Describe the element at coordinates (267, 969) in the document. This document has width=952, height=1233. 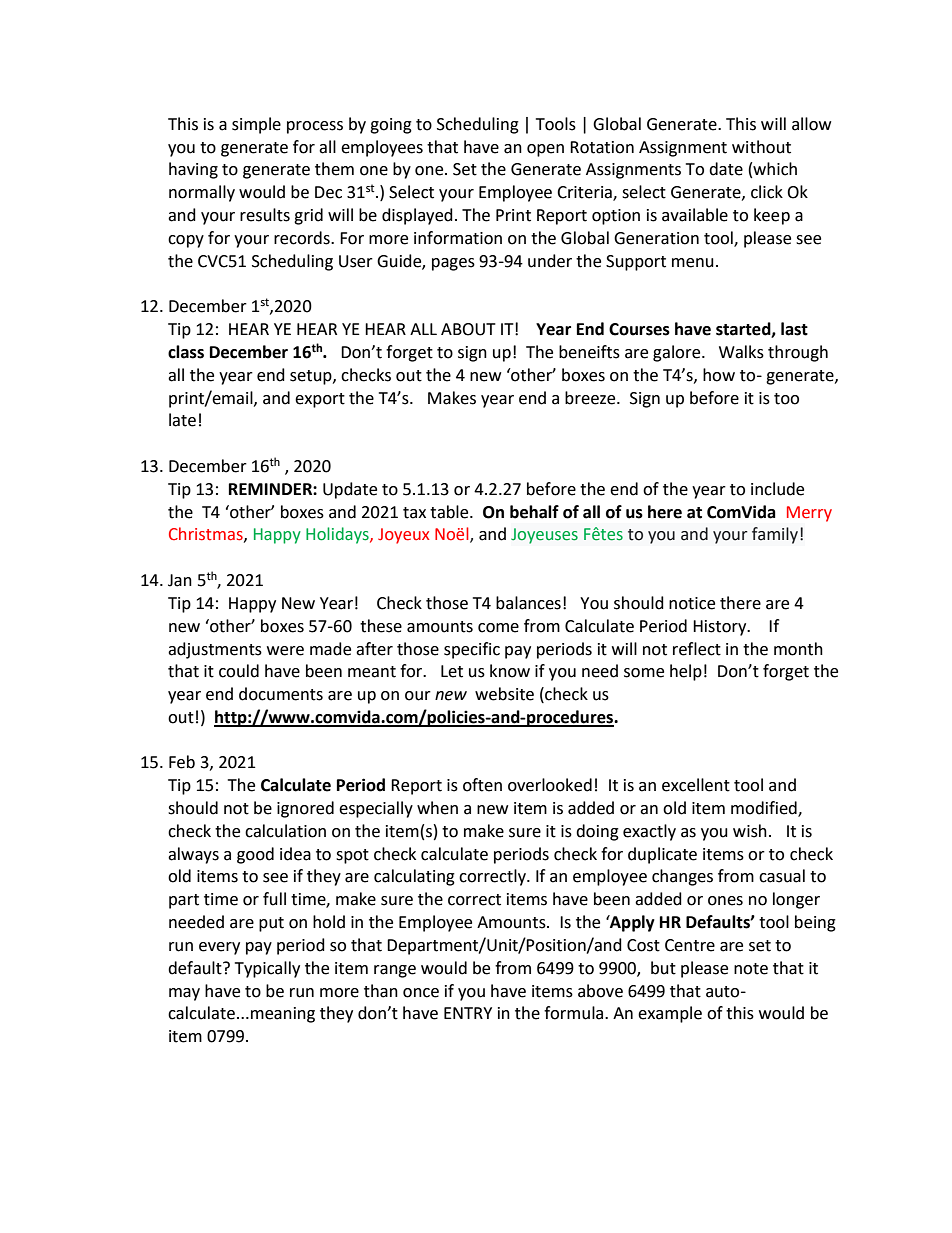
I see `Typically` at that location.
